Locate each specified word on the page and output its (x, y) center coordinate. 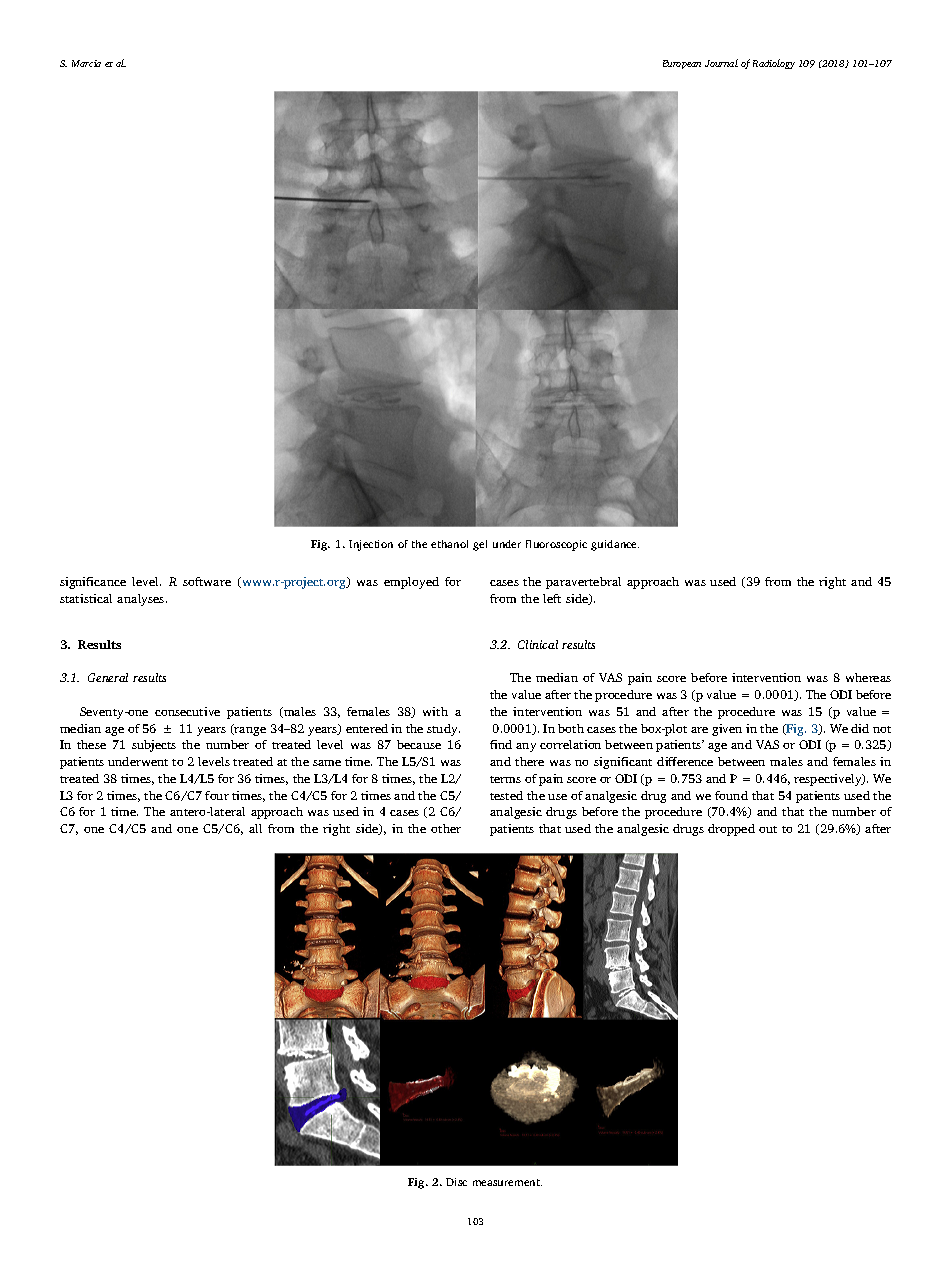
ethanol (449, 544)
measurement (507, 1182)
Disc (456, 1182)
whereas (868, 677)
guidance (615, 545)
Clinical (538, 644)
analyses (142, 600)
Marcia (86, 63)
